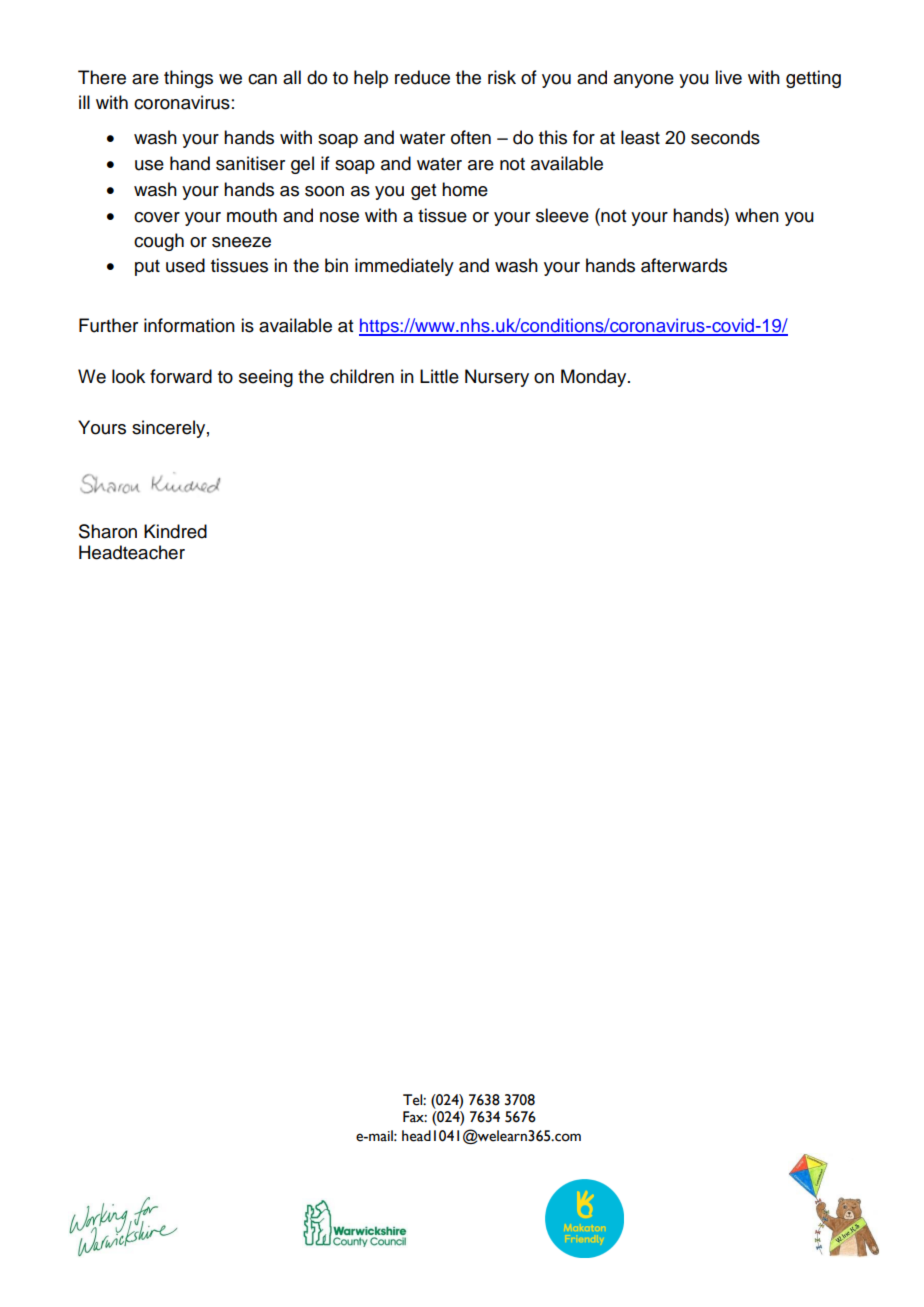 The height and width of the document is (1307, 924). What do you see at coordinates (404, 267) in the document?
I see `immediately` at bounding box center [404, 267].
